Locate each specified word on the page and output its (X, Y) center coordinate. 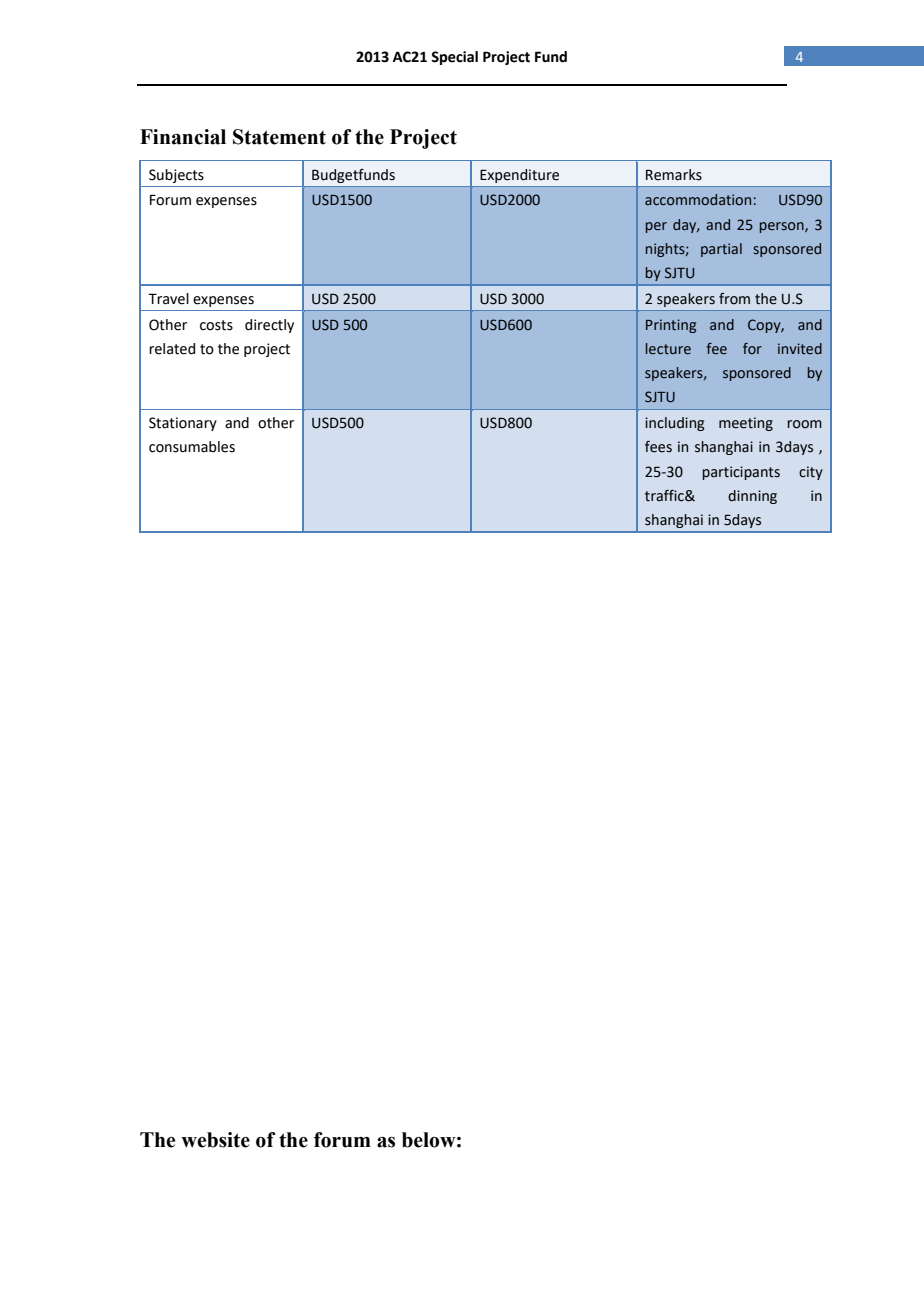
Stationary (183, 424)
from (734, 299)
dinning (752, 497)
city (811, 473)
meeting (746, 424)
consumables (192, 447)
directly (269, 326)
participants (741, 473)
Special (454, 58)
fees (658, 447)
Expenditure (519, 176)
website (215, 1140)
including (675, 424)
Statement (279, 137)
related (172, 349)
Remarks (674, 175)
